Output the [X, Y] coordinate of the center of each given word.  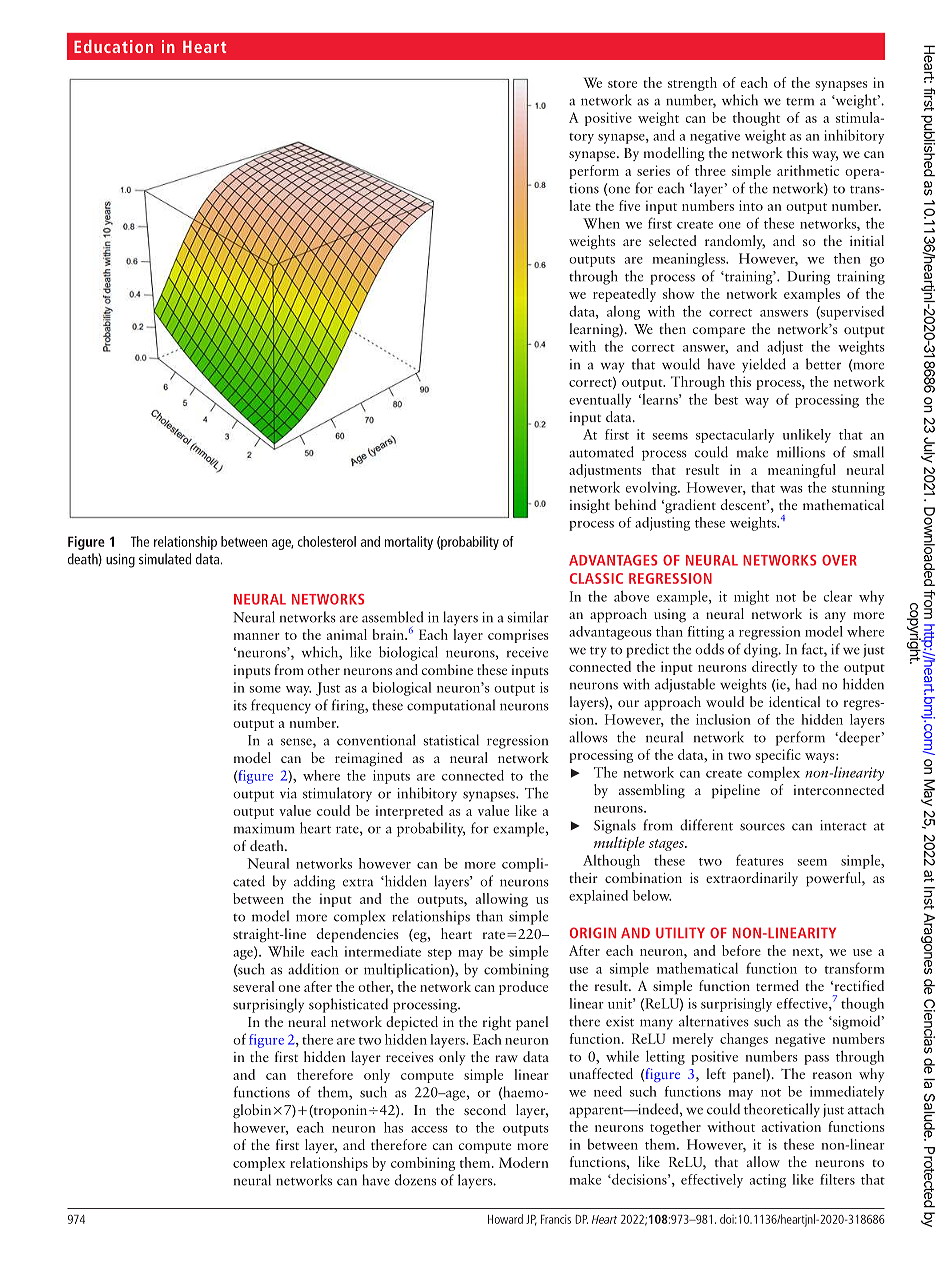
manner [256, 636]
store [622, 84]
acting [768, 1181]
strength [692, 84]
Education [113, 46]
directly [774, 668]
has [393, 1127]
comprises [518, 636]
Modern [523, 1162]
